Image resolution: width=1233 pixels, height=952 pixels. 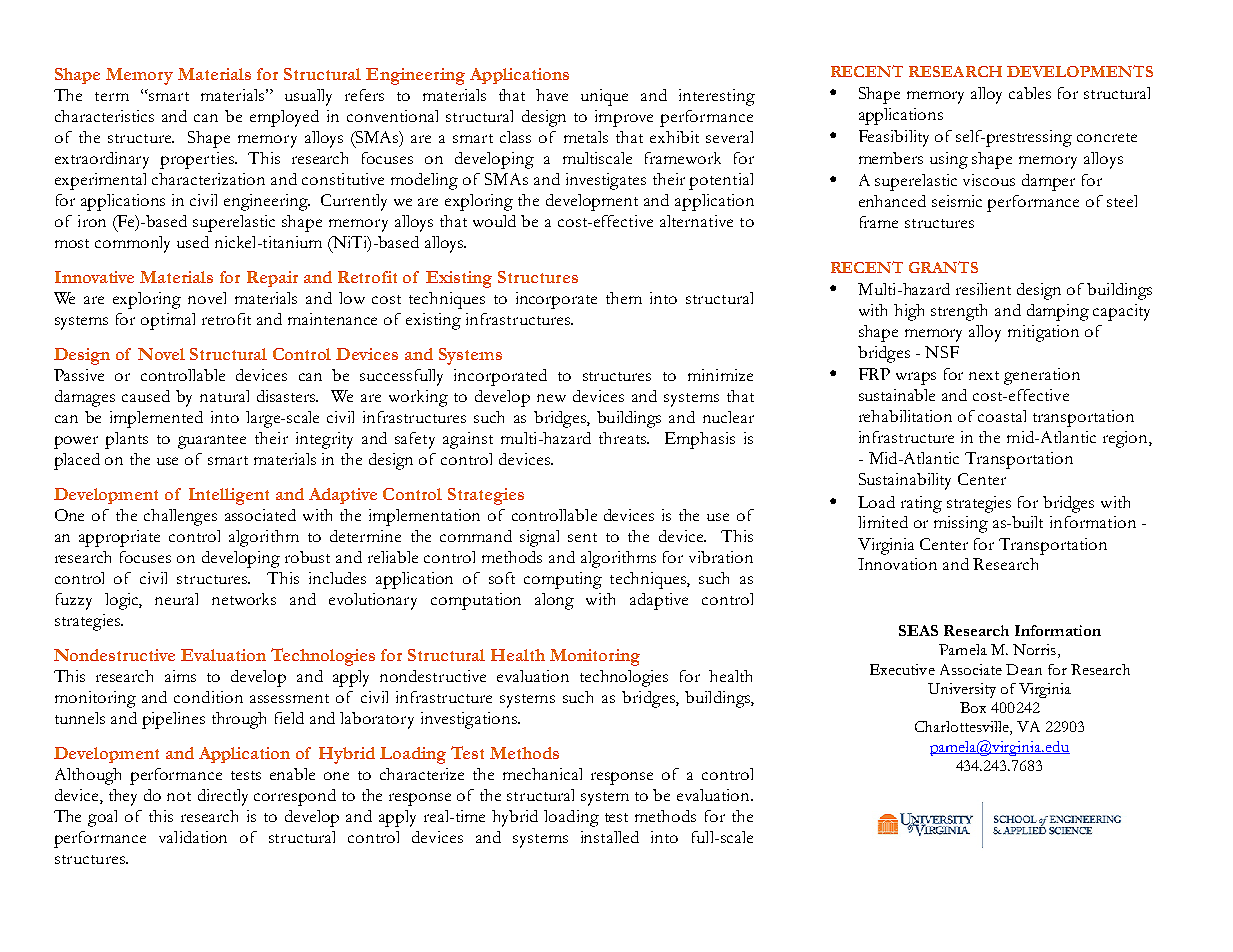 What do you see at coordinates (176, 599) in the screenshot?
I see `neural` at bounding box center [176, 599].
